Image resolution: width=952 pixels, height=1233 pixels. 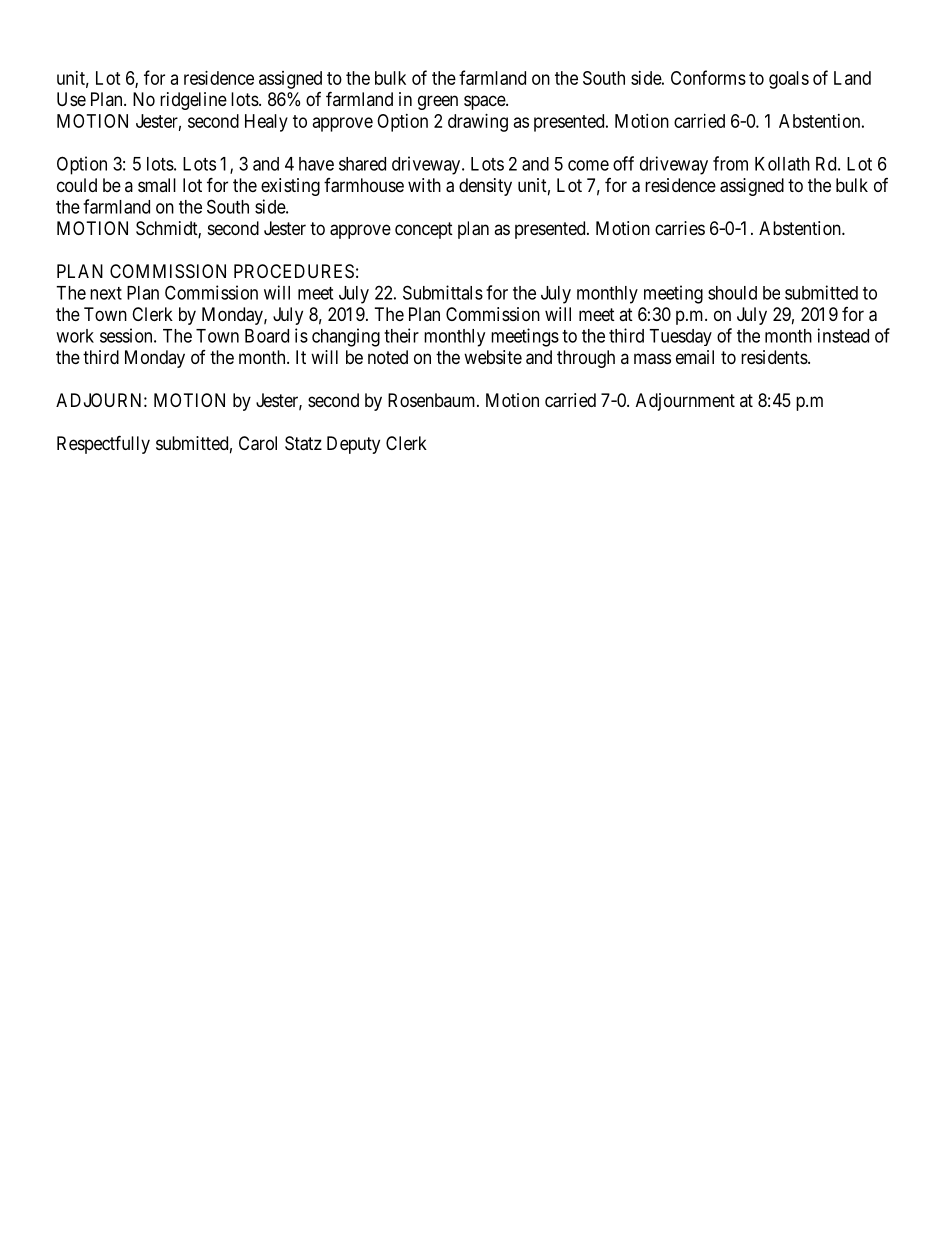 I want to click on should, so click(x=732, y=293).
